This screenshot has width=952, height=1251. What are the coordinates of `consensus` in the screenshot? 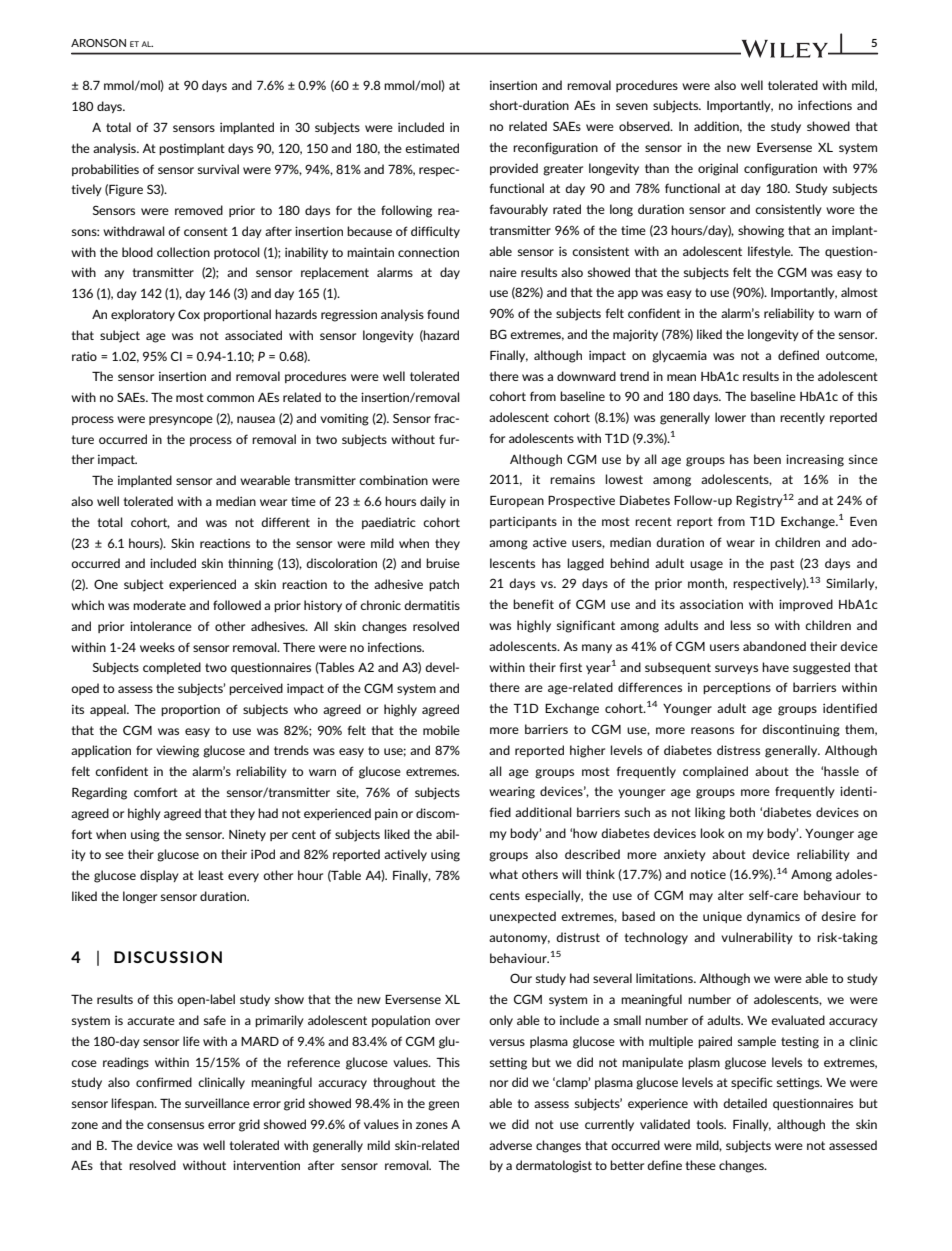 It's located at (175, 1125).
